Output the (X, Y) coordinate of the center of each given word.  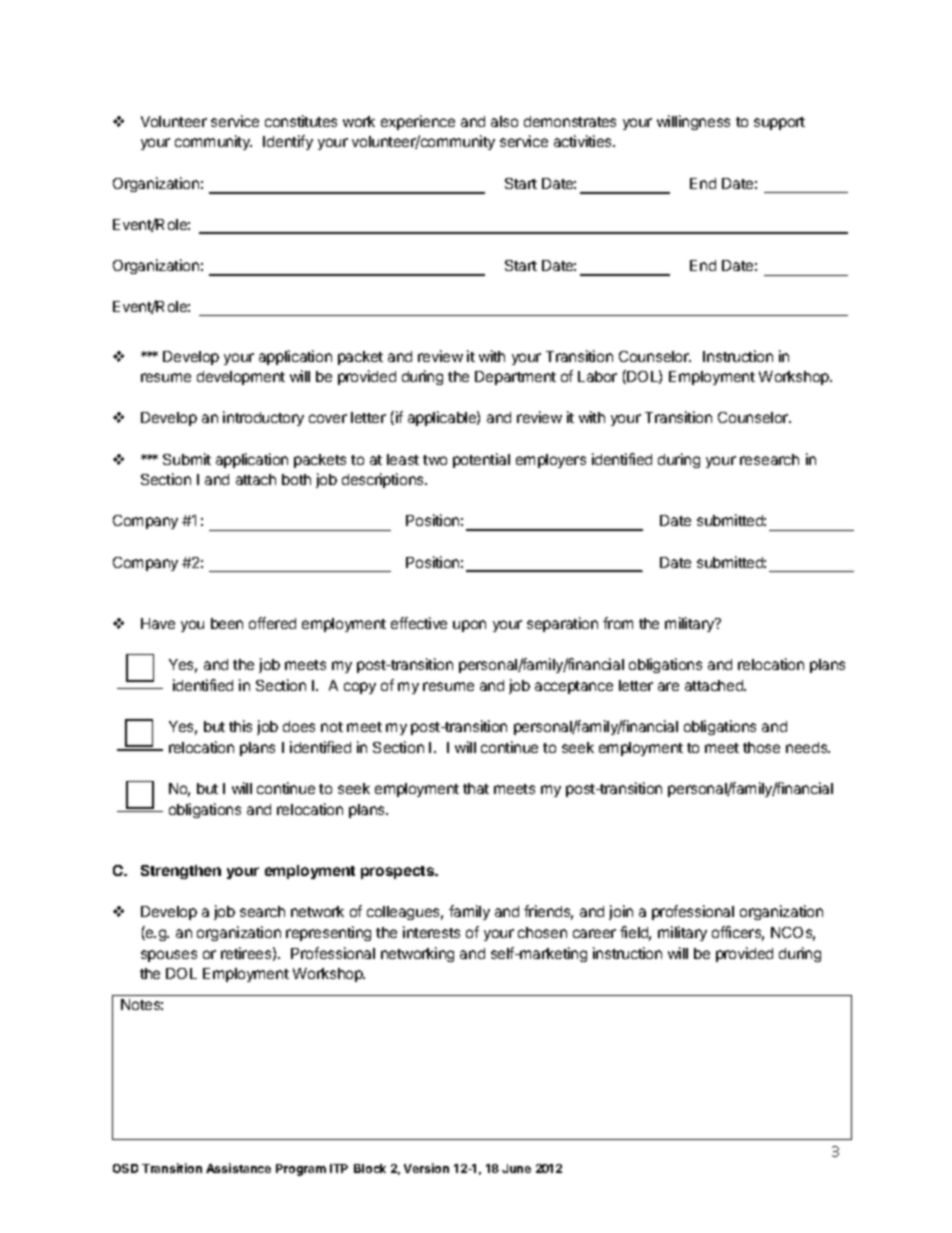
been (227, 623)
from (618, 623)
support (779, 123)
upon (469, 626)
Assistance (238, 1168)
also (504, 121)
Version (426, 1168)
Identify (288, 142)
